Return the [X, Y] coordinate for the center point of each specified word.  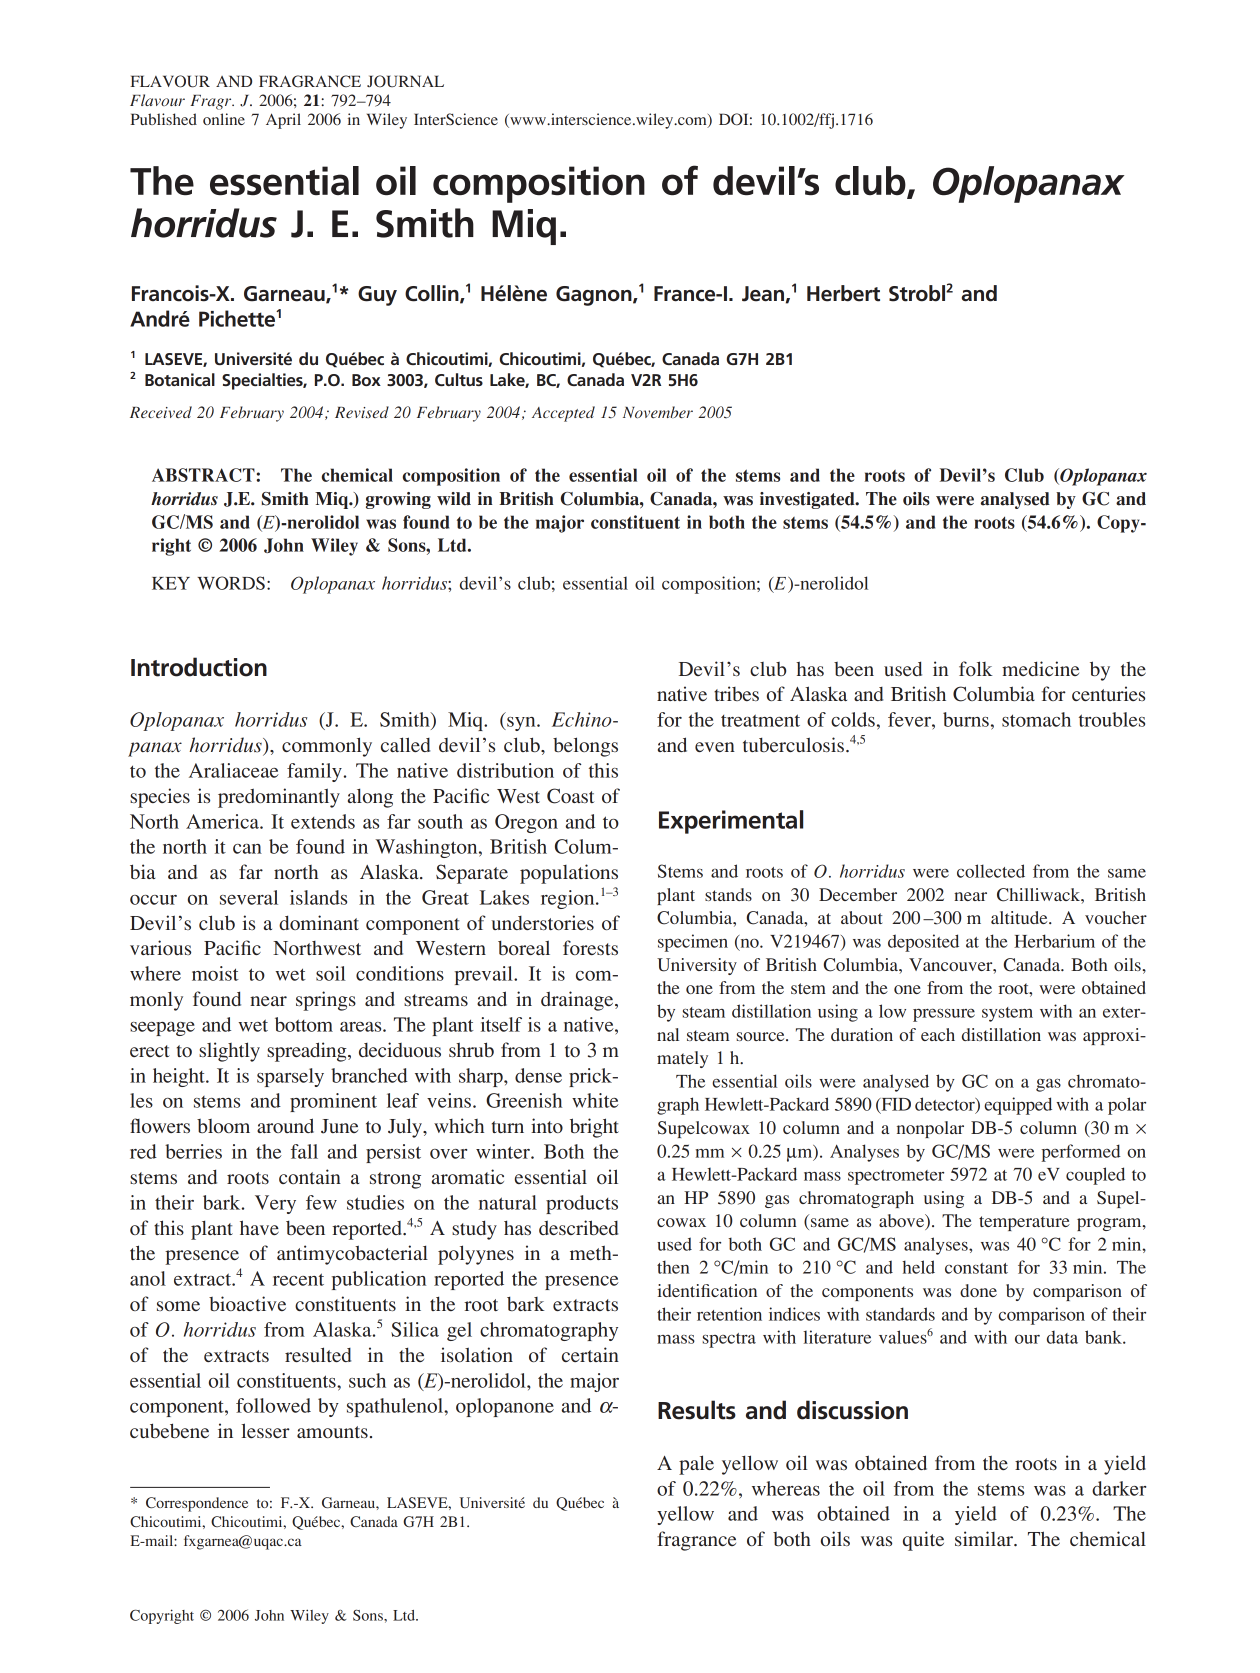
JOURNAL [405, 81]
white [595, 1100]
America [223, 821]
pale [696, 1465]
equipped [1018, 1106]
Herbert [843, 293]
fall [304, 1151]
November [658, 412]
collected [991, 871]
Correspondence [197, 1504]
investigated [808, 500]
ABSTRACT [204, 475]
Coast [571, 796]
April [283, 121]
